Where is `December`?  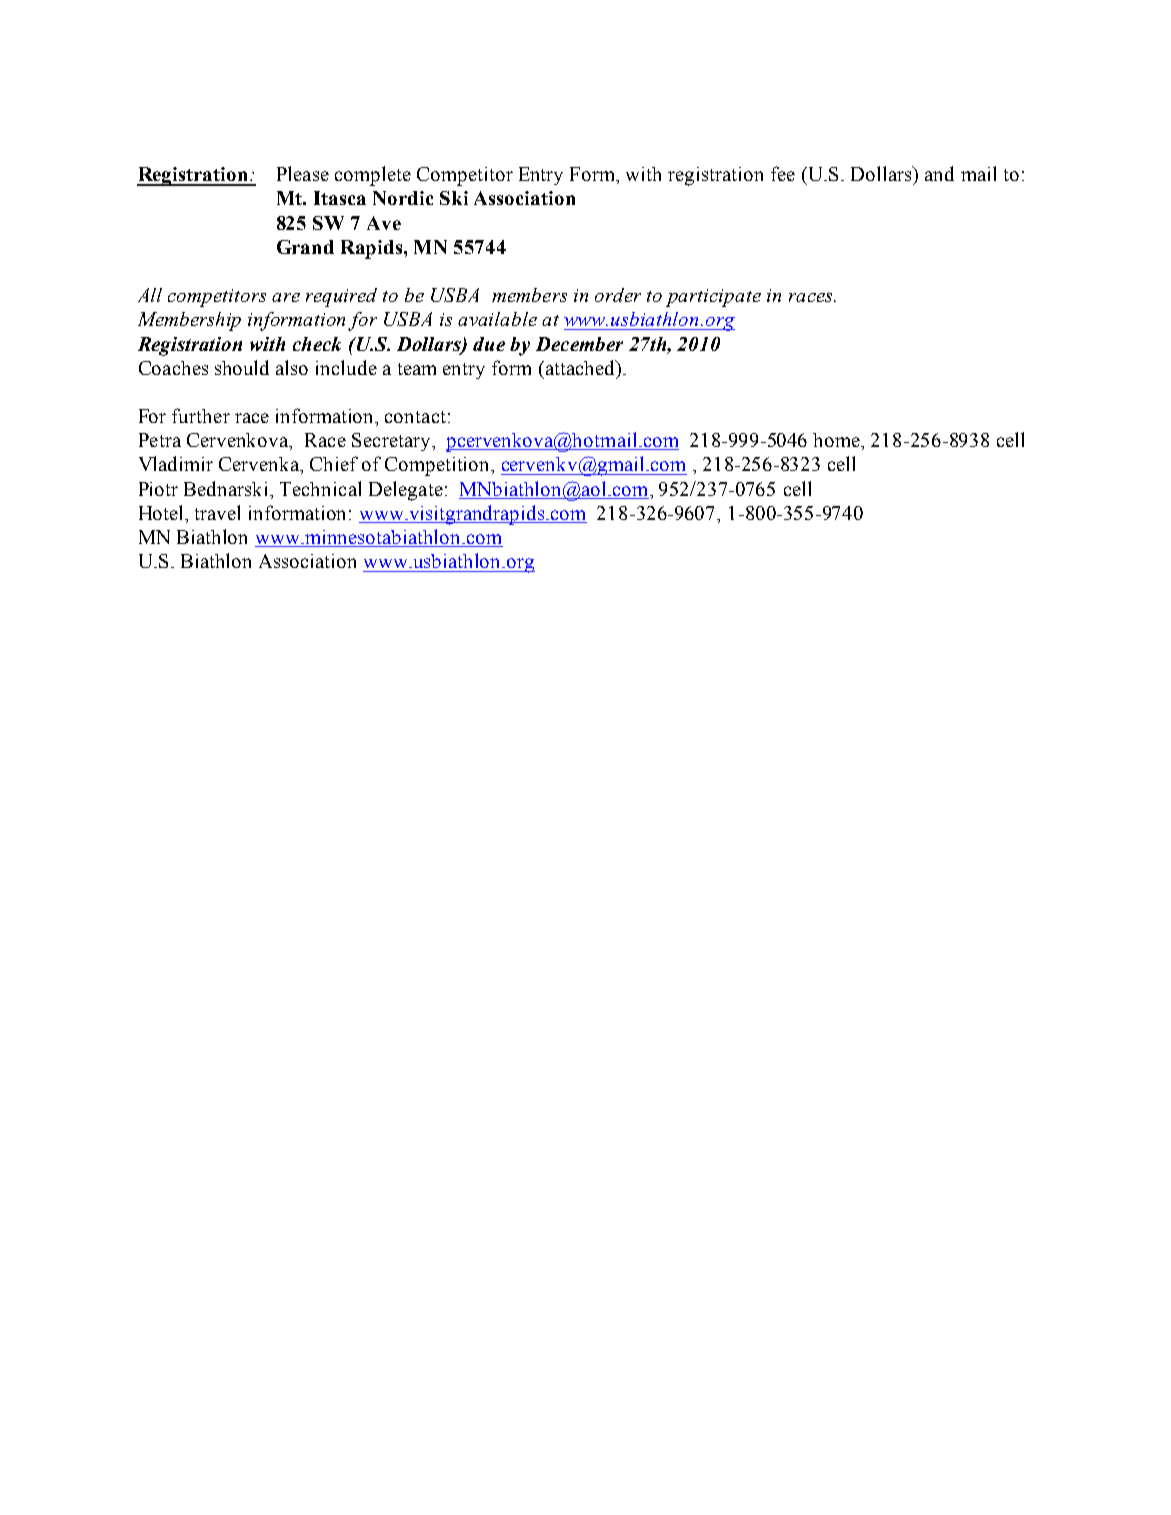
December is located at coordinates (579, 344).
